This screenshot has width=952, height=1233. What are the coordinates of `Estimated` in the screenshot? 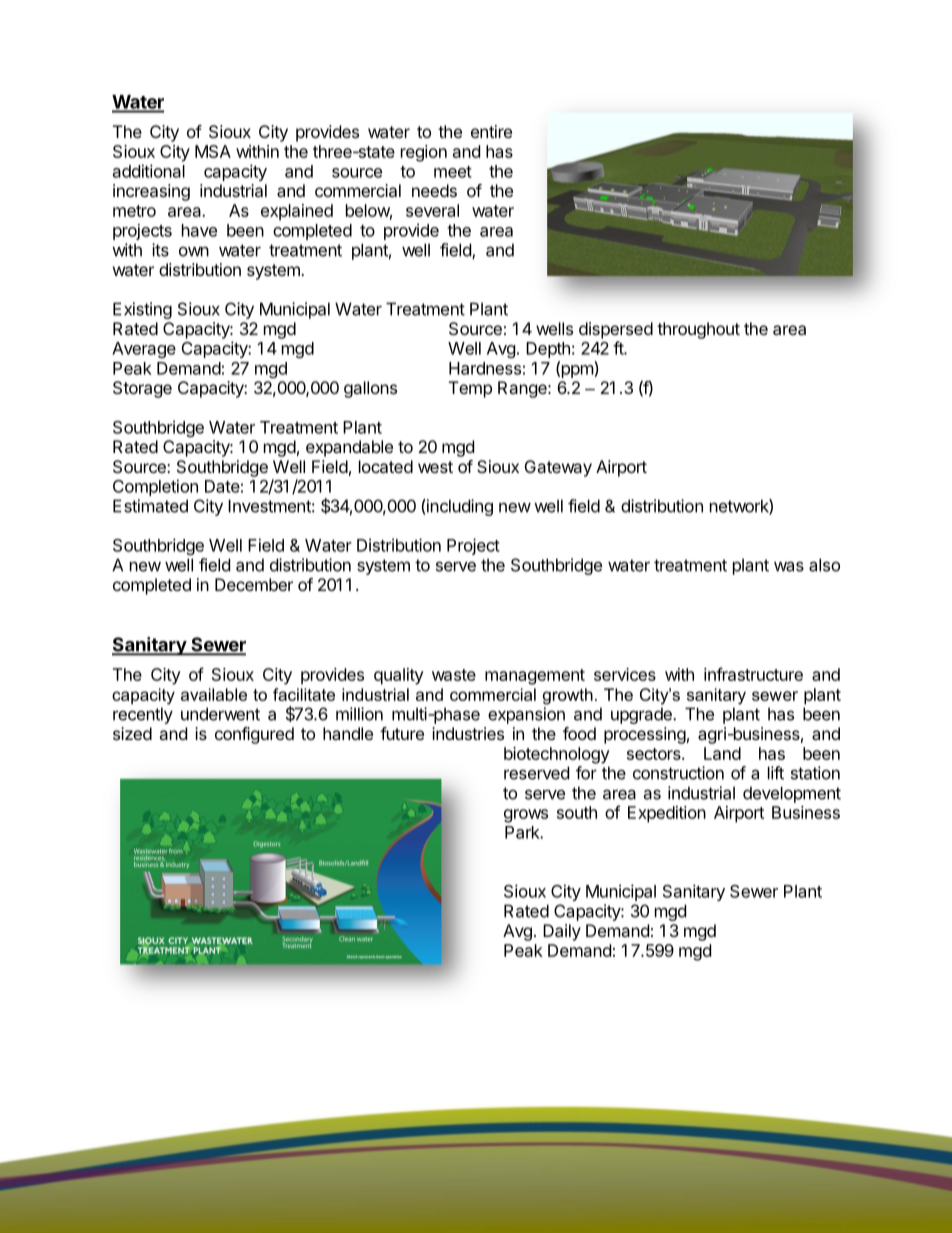 It's located at (150, 506).
